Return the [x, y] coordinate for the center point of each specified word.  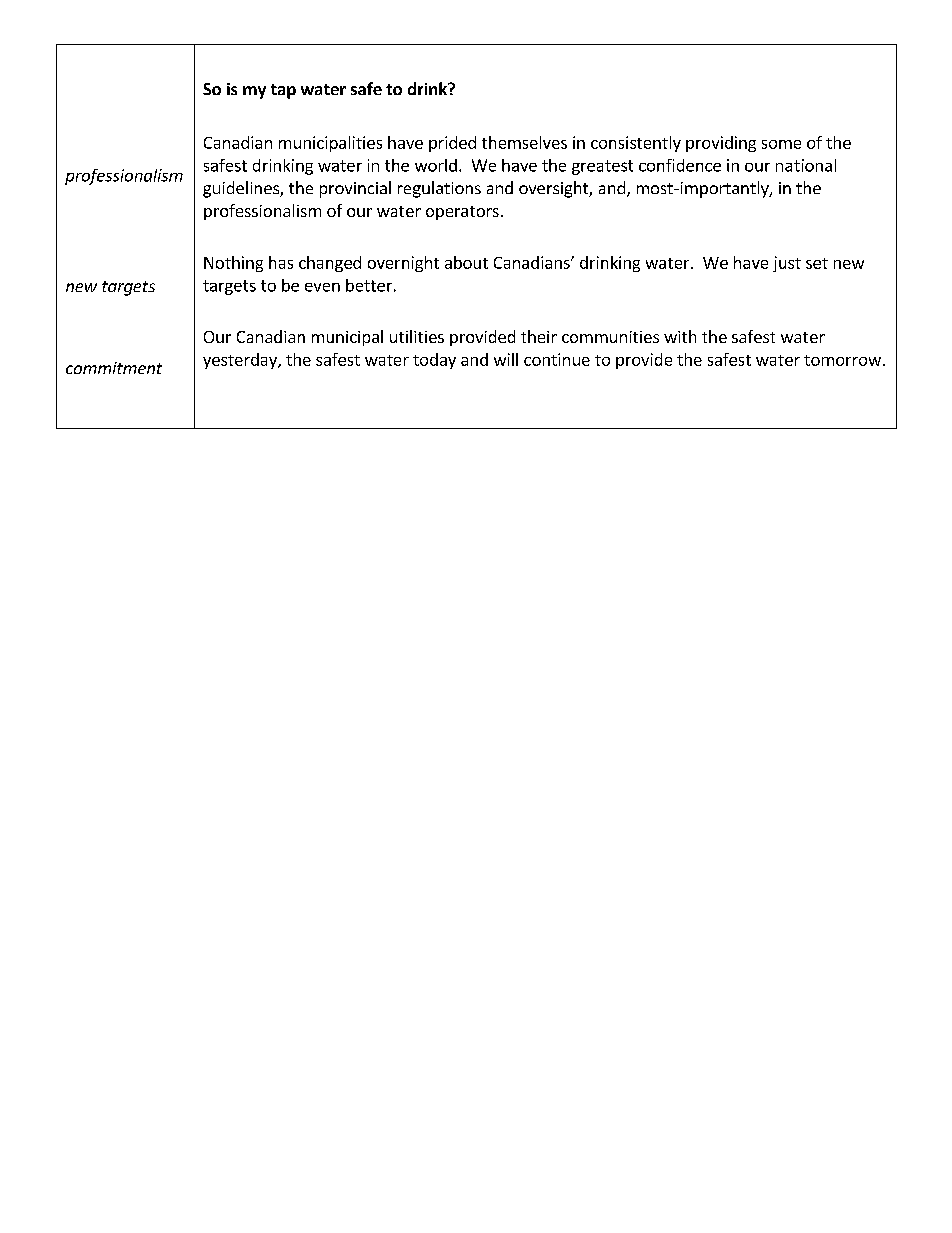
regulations [439, 189]
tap [283, 91]
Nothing [233, 264]
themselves [524, 142]
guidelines [242, 189]
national [806, 165]
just [787, 264]
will [506, 359]
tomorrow [842, 360]
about [466, 262]
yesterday [241, 361]
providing [721, 144]
